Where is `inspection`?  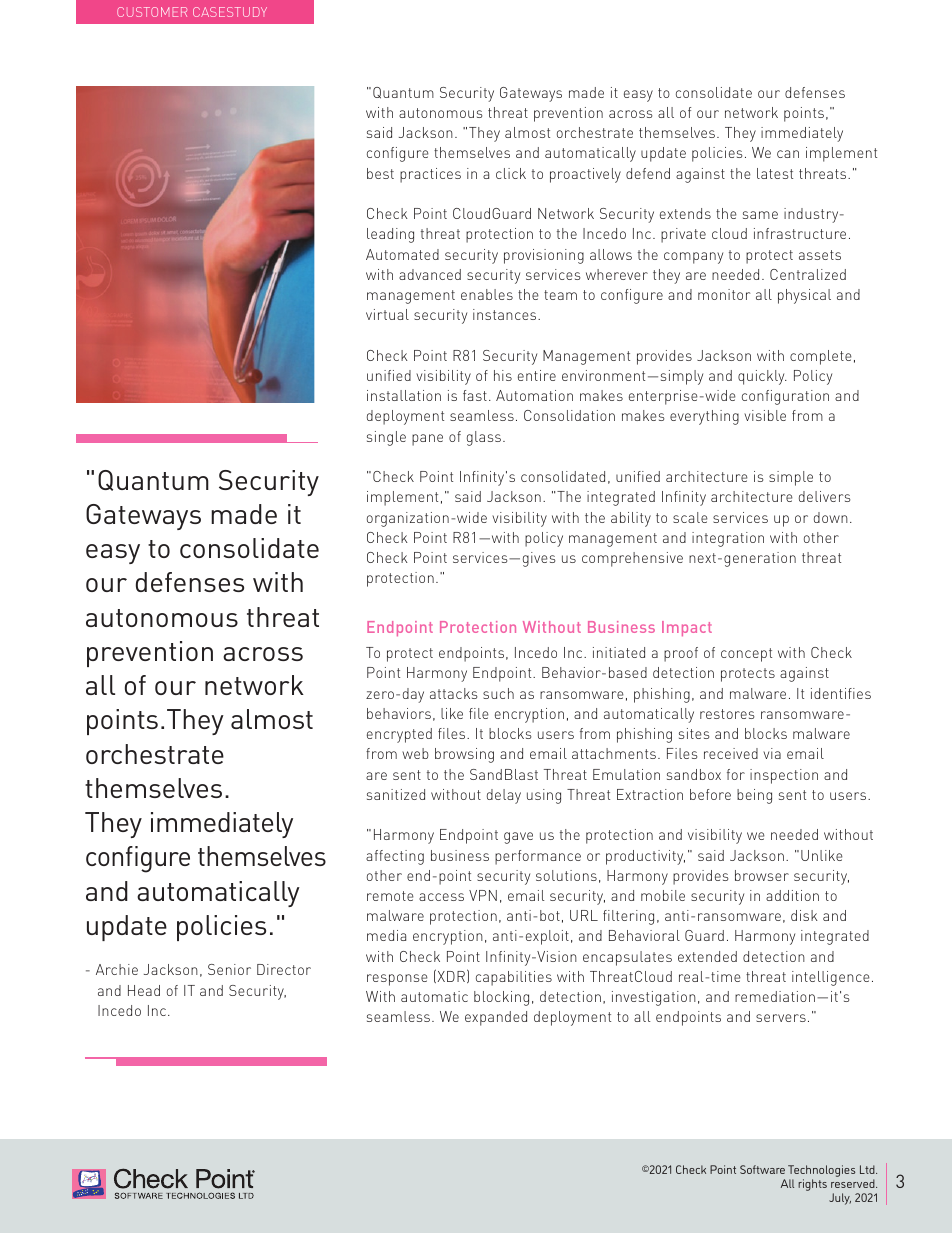 inspection is located at coordinates (784, 776).
